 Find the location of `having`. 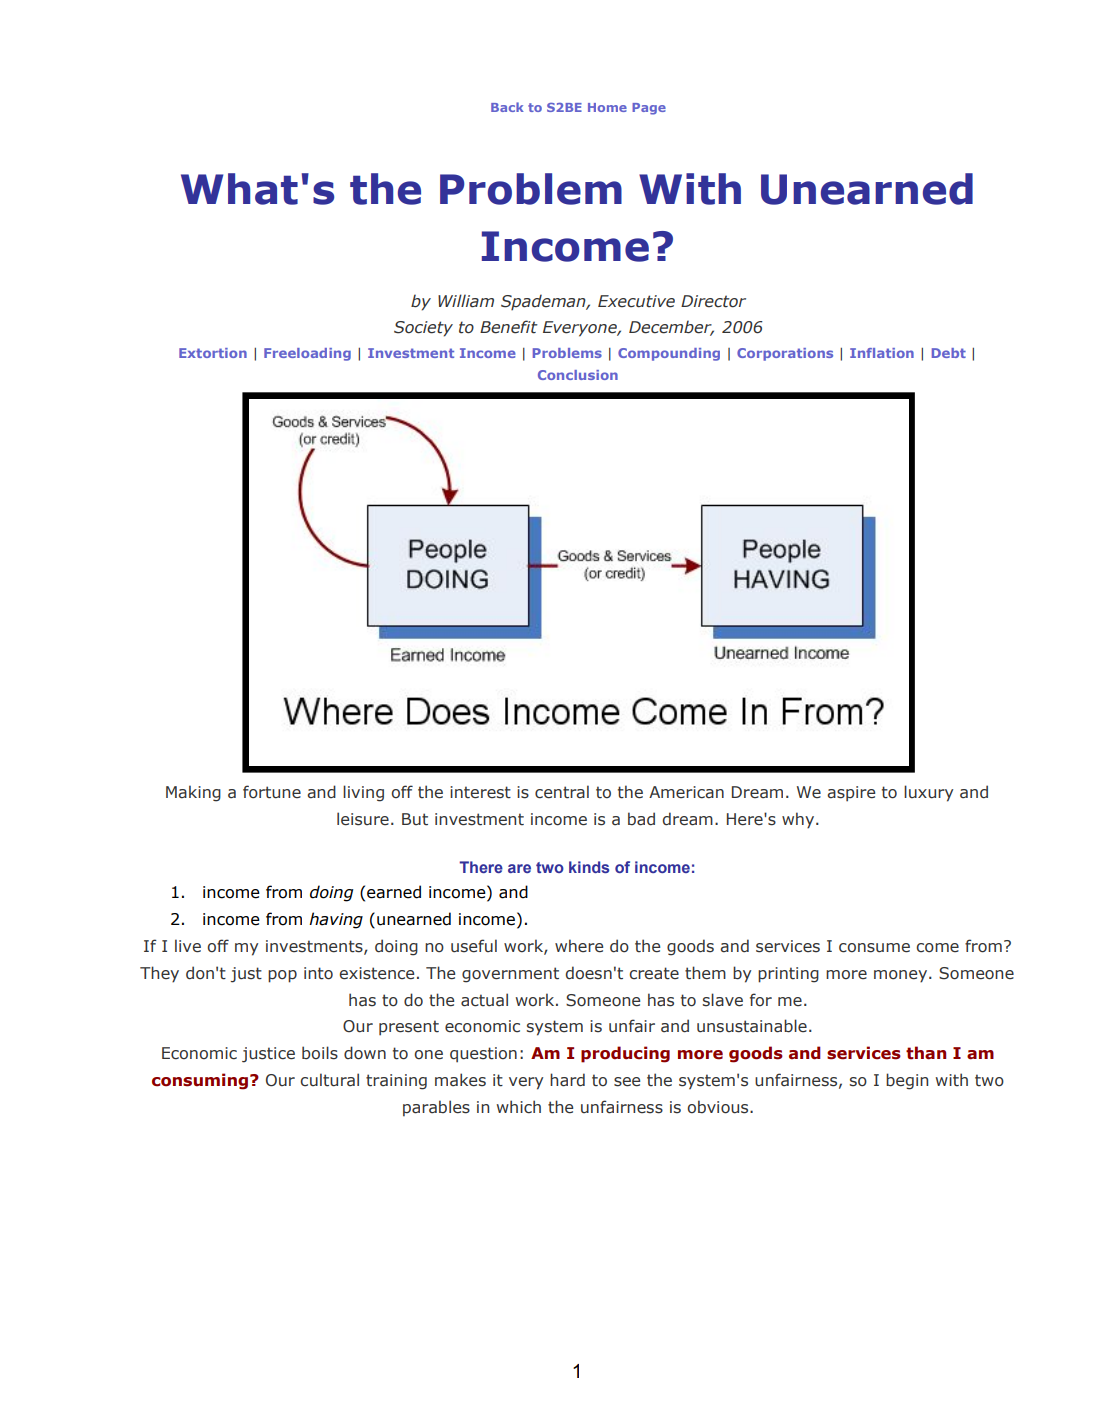

having is located at coordinates (336, 920).
